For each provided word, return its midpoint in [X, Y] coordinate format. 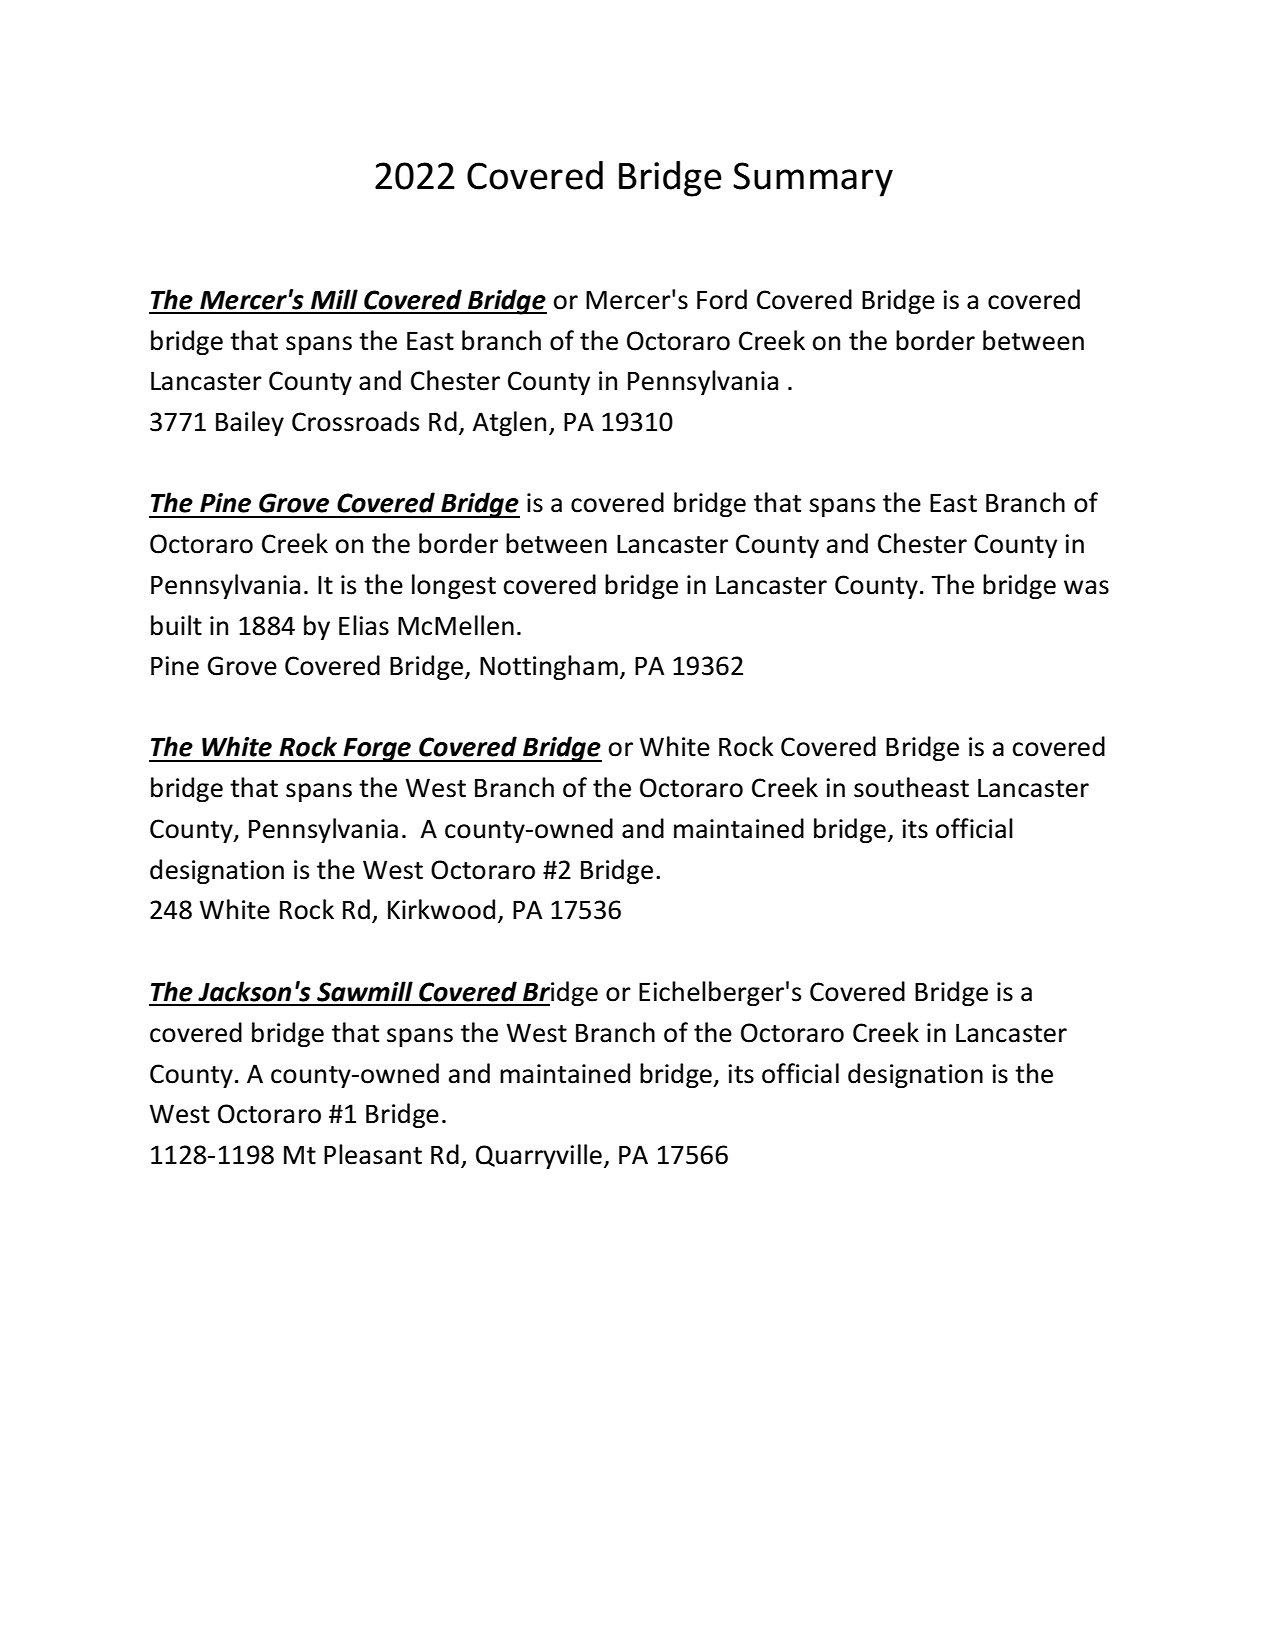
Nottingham [549, 667]
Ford [722, 299]
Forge [377, 750]
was [1086, 587]
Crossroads [355, 421]
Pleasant [373, 1154]
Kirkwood [441, 909]
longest [454, 586]
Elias [364, 625]
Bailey [250, 423]
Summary [813, 179]
